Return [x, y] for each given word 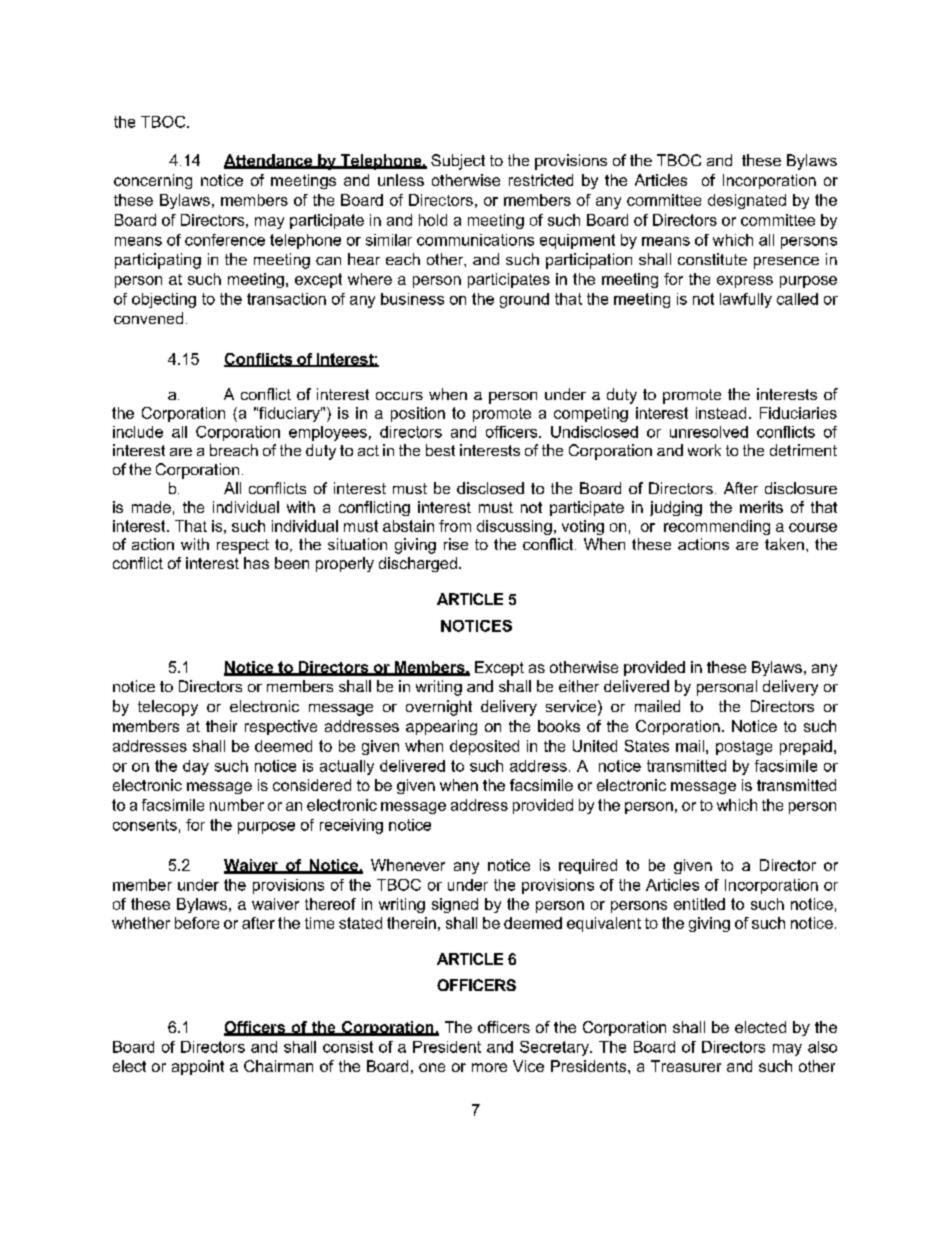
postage [744, 748]
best [440, 450]
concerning [153, 181]
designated [747, 201]
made [151, 507]
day [196, 767]
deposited [484, 747]
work [704, 450]
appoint [198, 1067]
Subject [458, 162]
